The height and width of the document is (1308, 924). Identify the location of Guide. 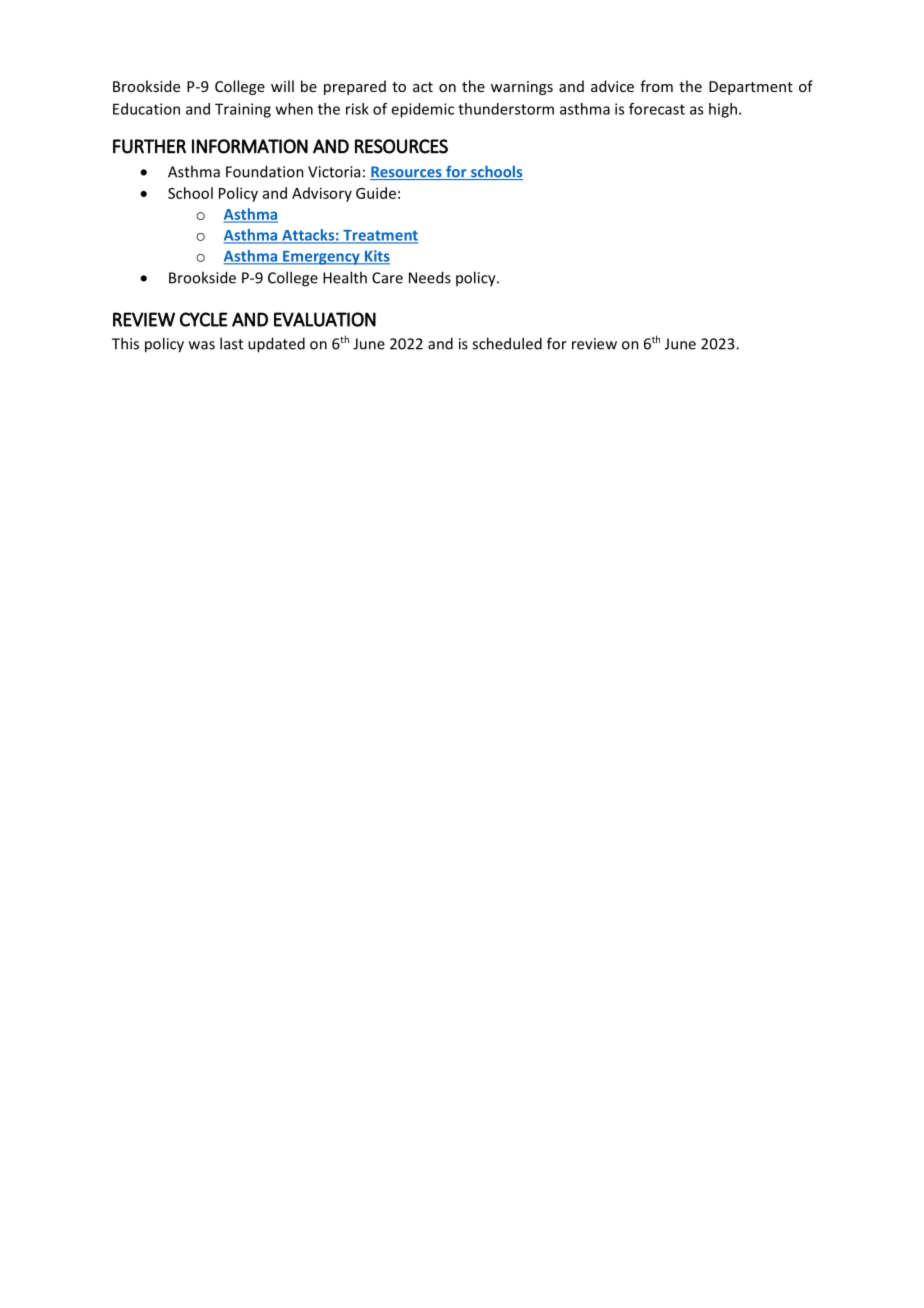
(376, 193).
